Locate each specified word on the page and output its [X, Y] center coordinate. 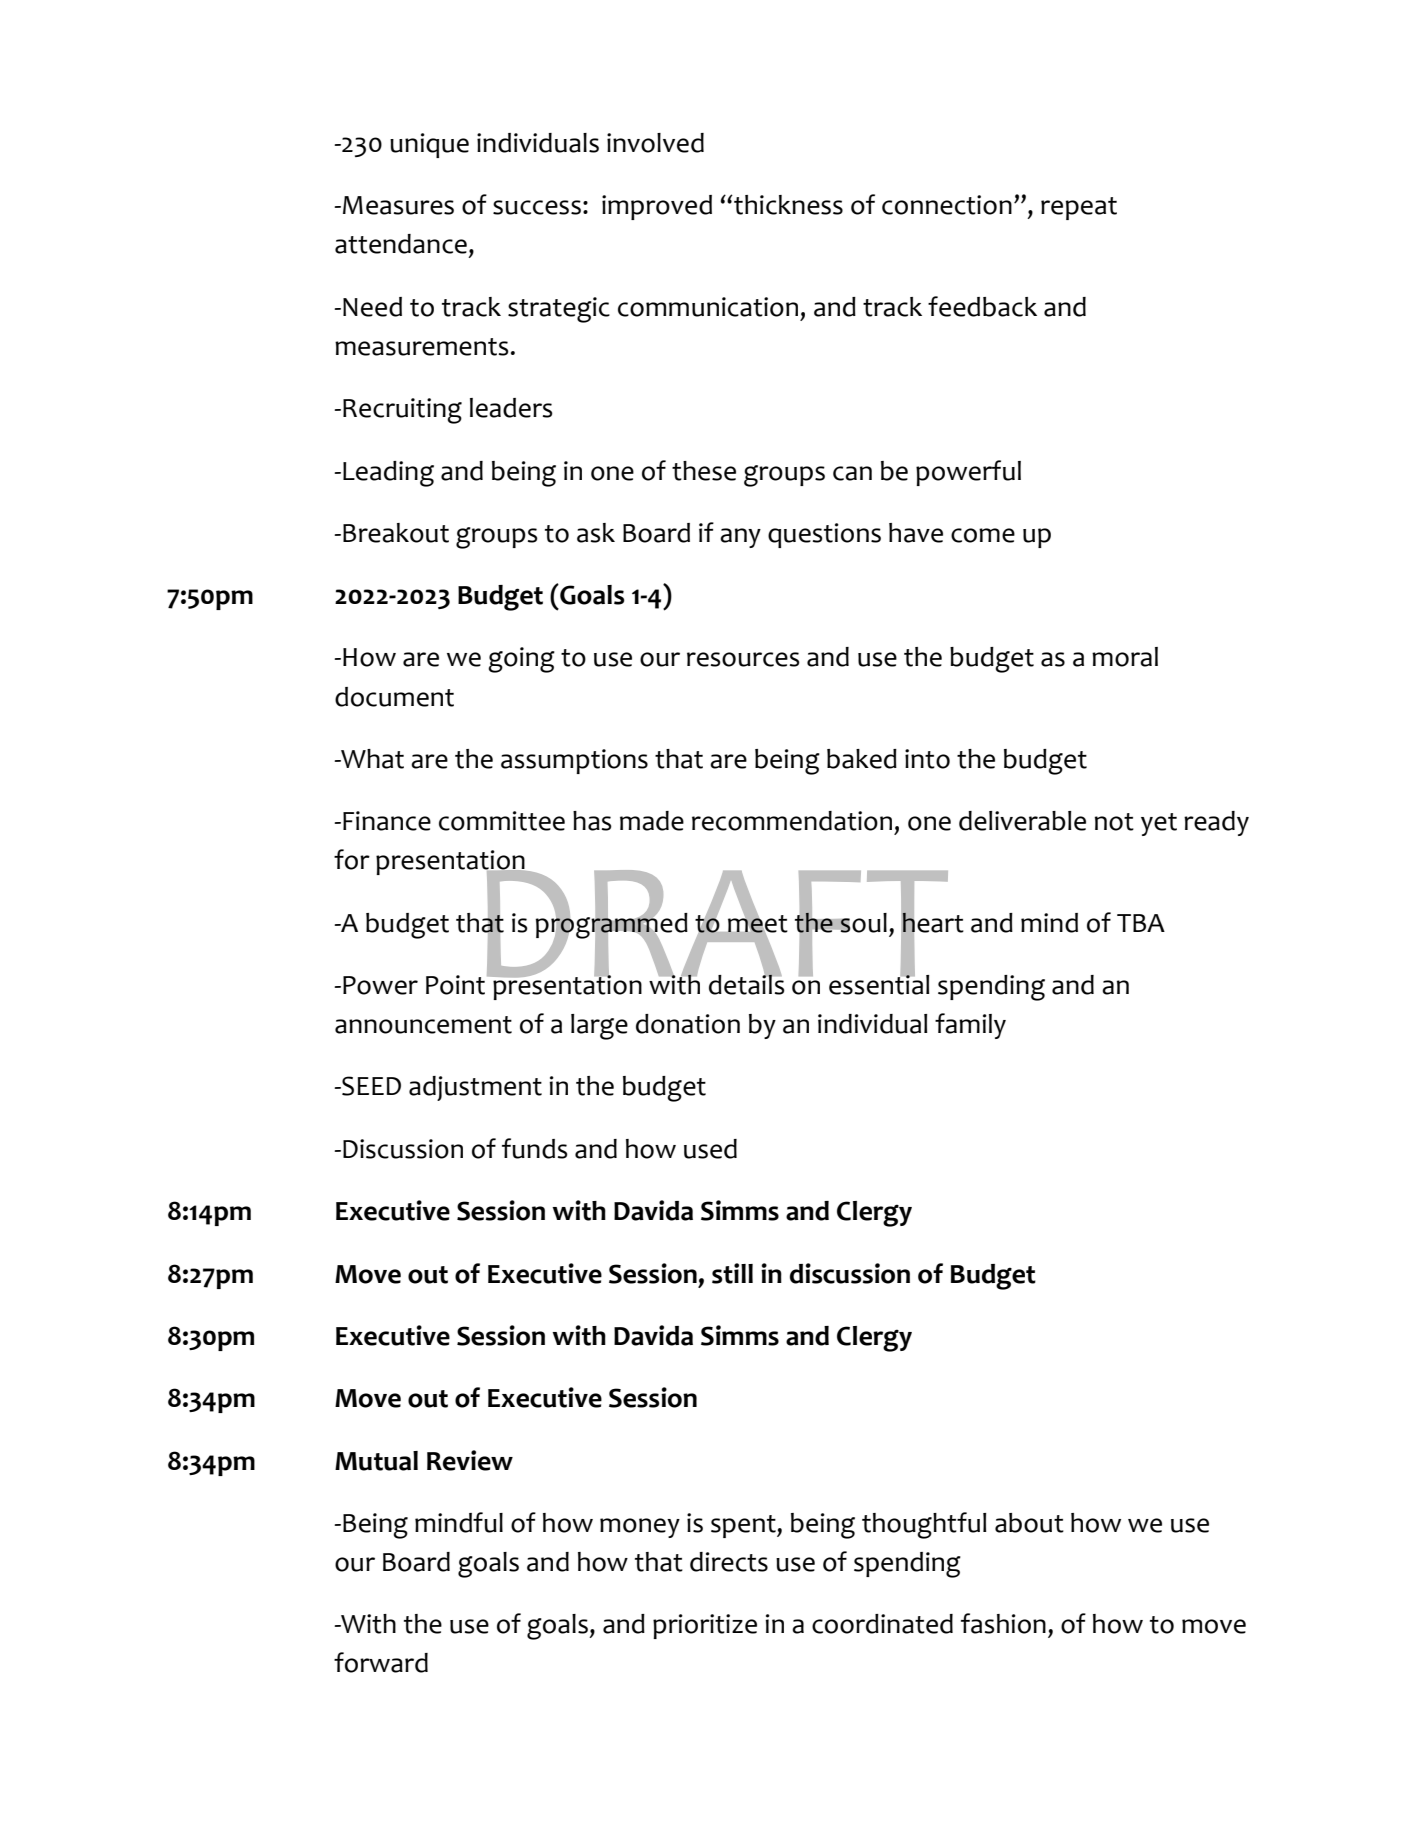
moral [1125, 657]
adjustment [475, 1088]
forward [381, 1662]
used [710, 1149]
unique [429, 145]
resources [743, 659]
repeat [1079, 208]
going [521, 660]
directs [729, 1562]
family [970, 1026]
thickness [787, 205]
